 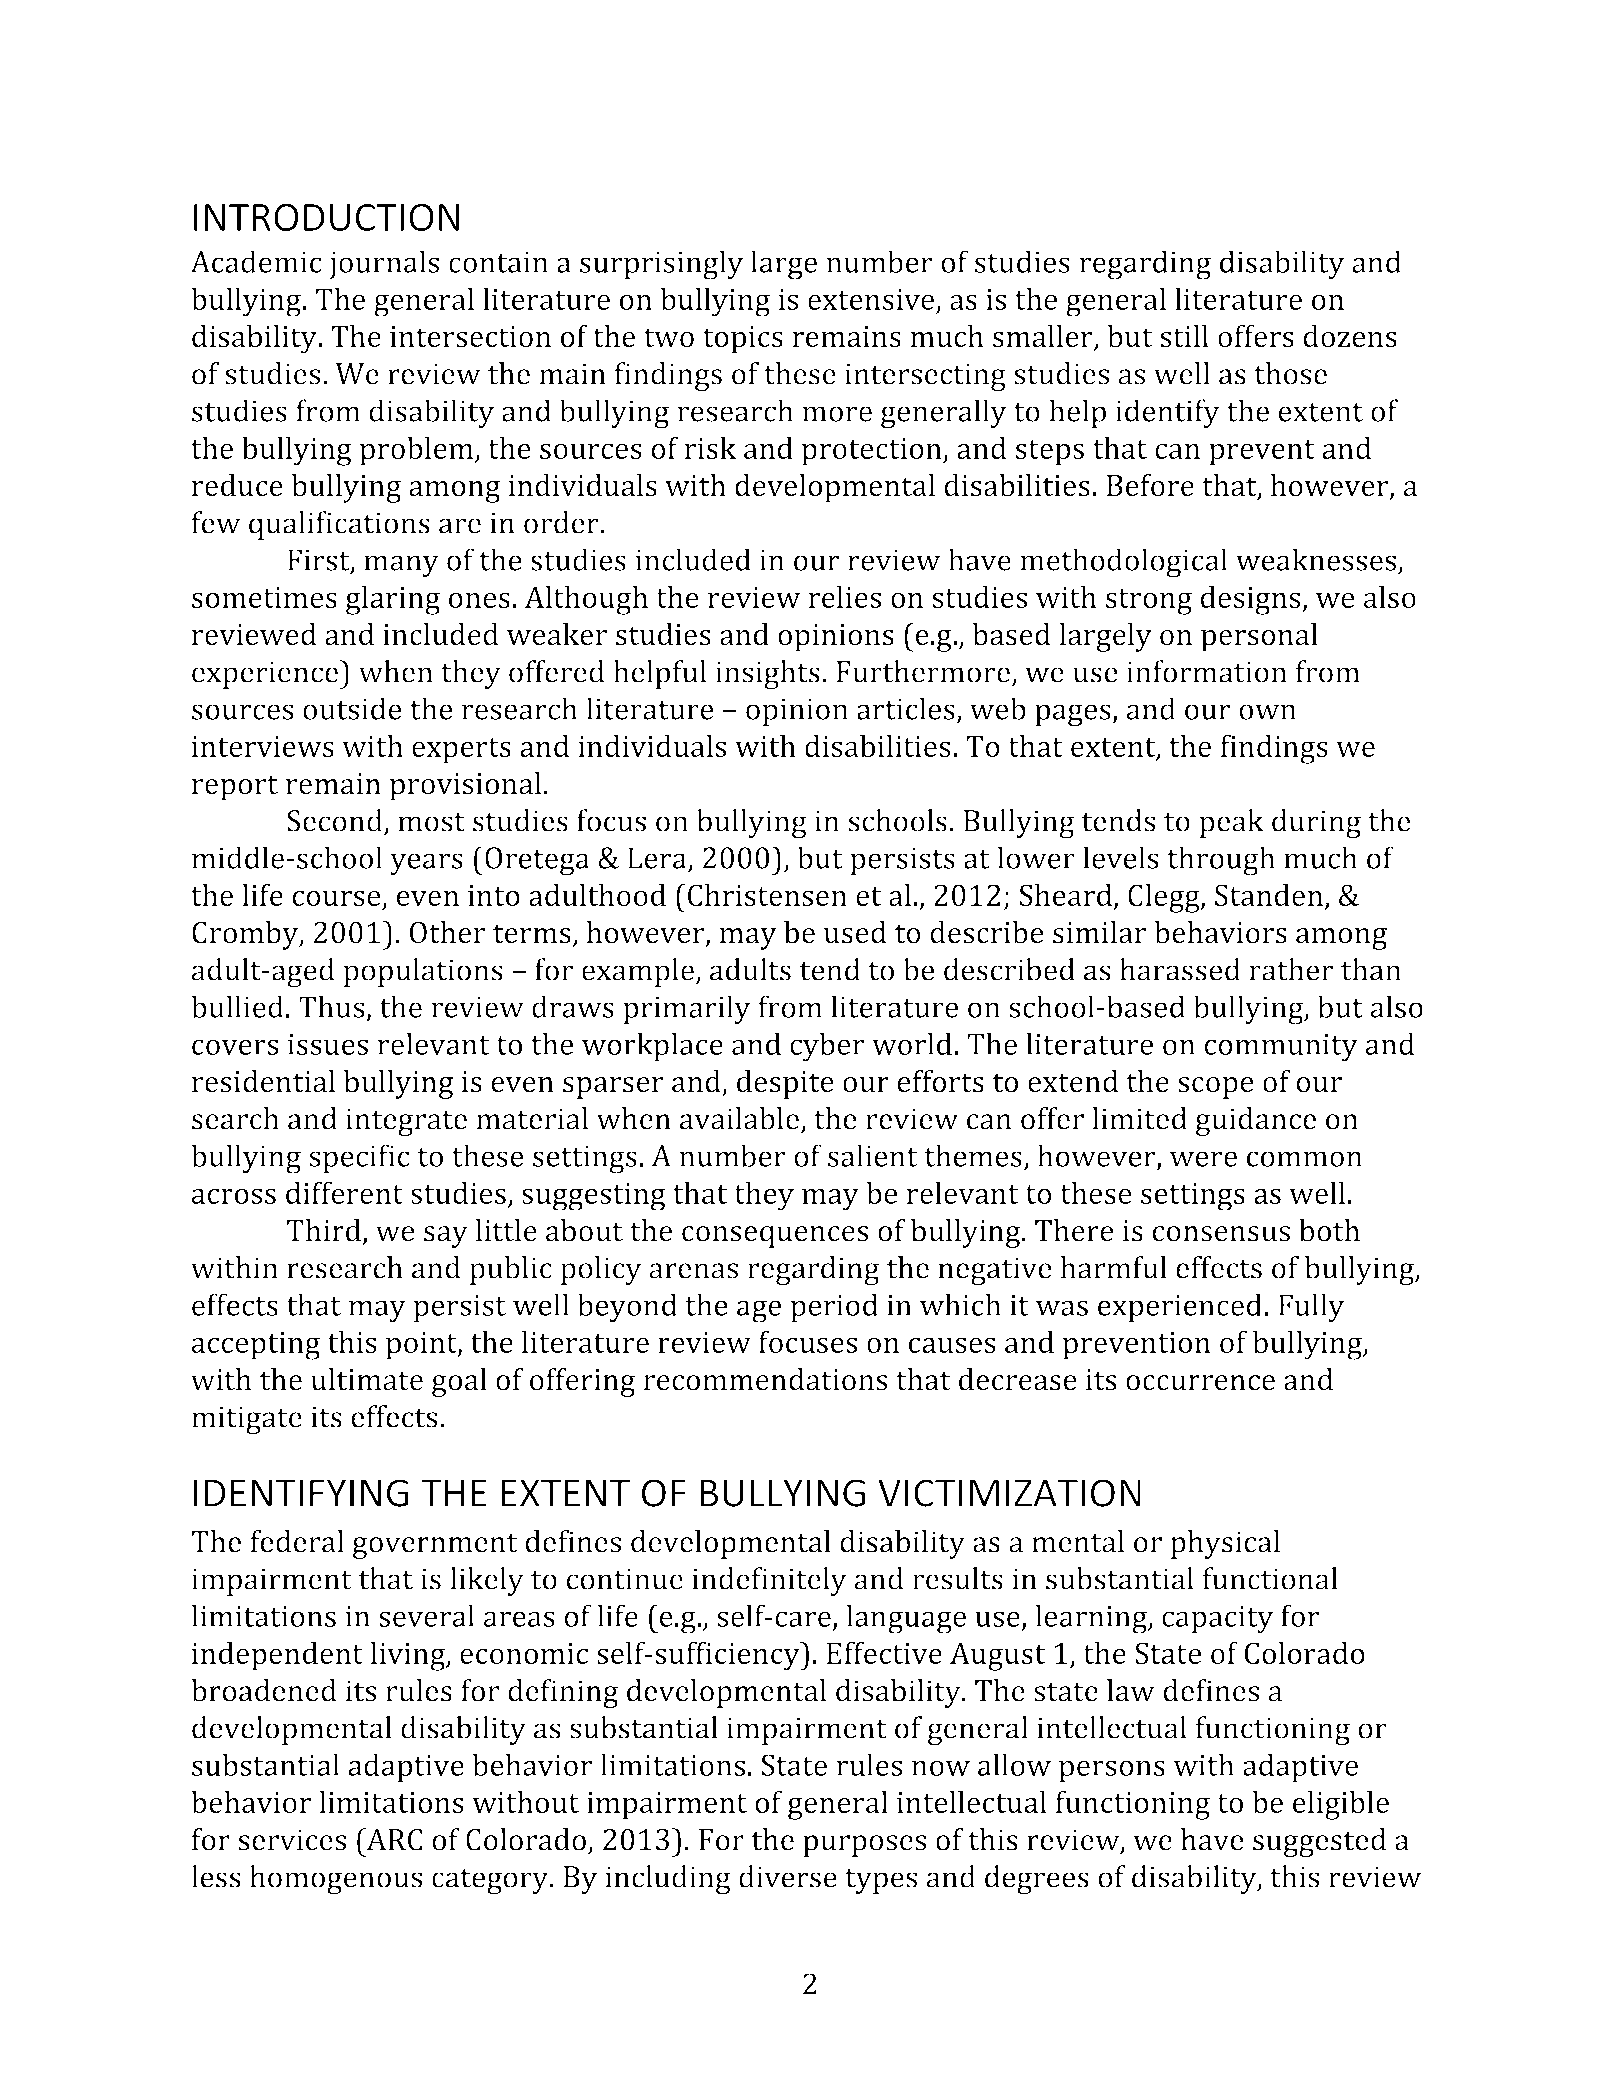 What do you see at coordinates (827, 1047) in the document?
I see `cyber` at bounding box center [827, 1047].
